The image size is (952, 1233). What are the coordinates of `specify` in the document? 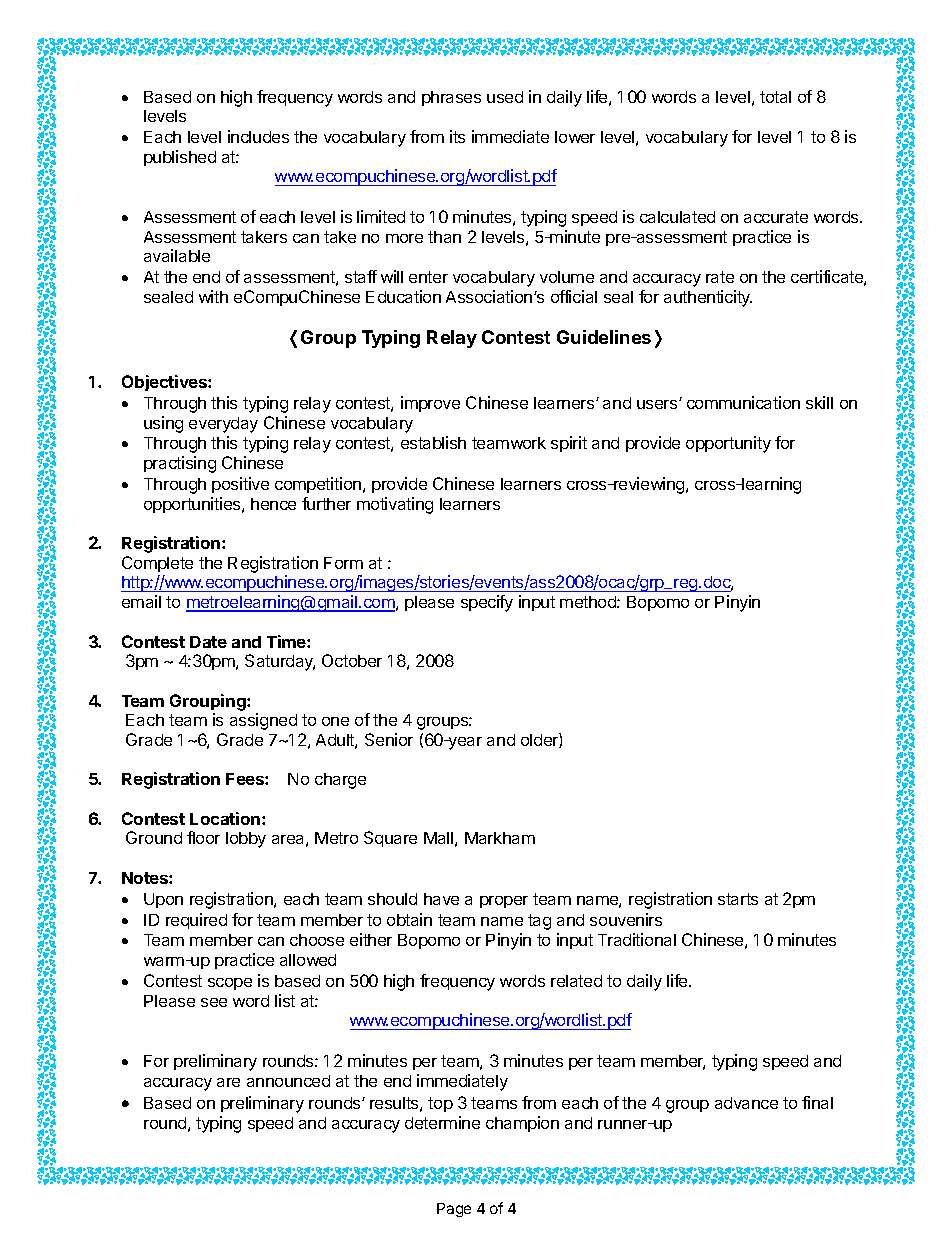 It's located at (487, 603).
